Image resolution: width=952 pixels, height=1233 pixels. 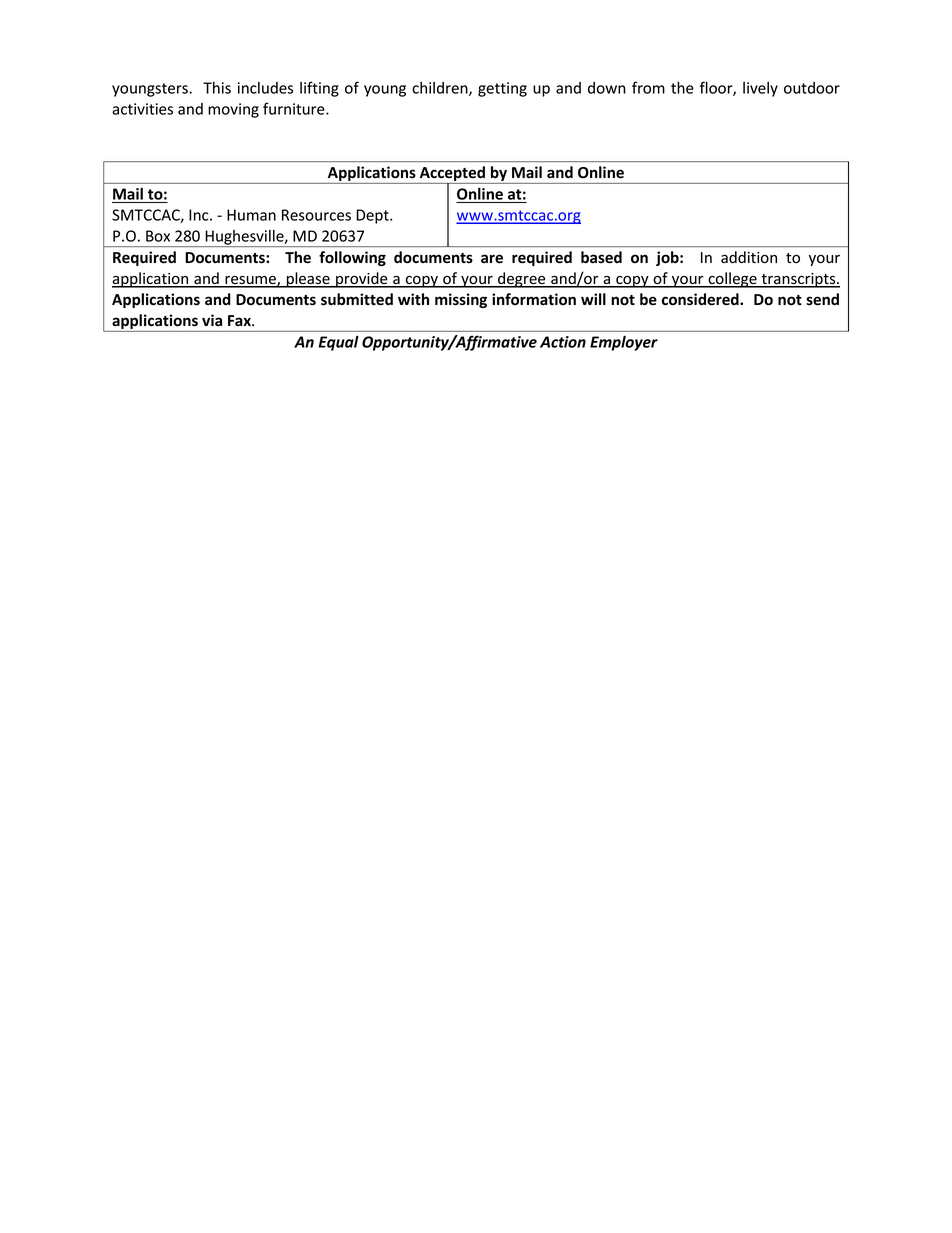 I want to click on Fax, so click(x=240, y=320).
